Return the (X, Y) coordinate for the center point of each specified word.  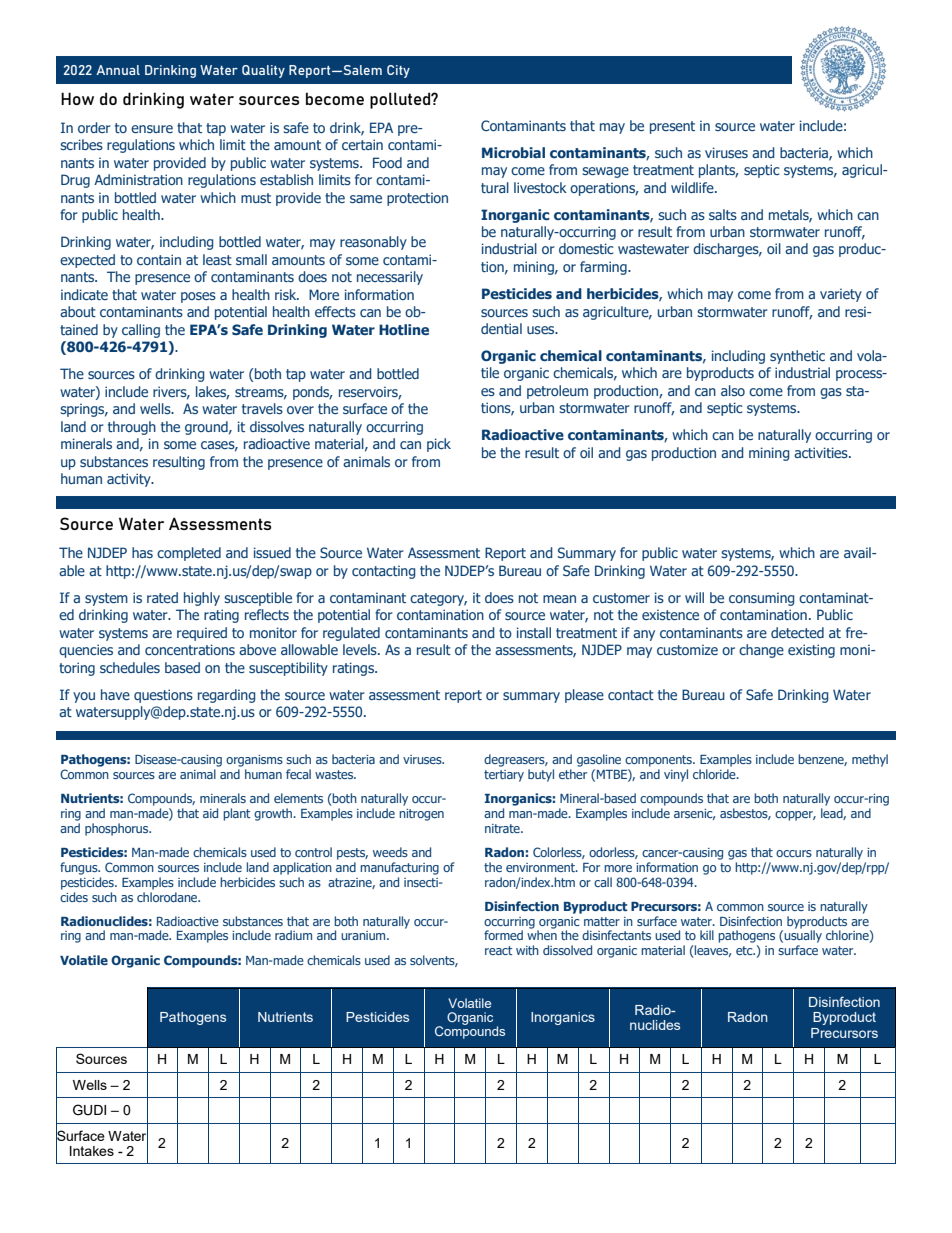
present (672, 127)
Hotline (404, 329)
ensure (152, 129)
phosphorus (118, 829)
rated (162, 597)
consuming (762, 599)
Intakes (92, 1151)
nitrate (503, 828)
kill (707, 935)
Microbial (513, 152)
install (534, 632)
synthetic (797, 357)
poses (198, 297)
